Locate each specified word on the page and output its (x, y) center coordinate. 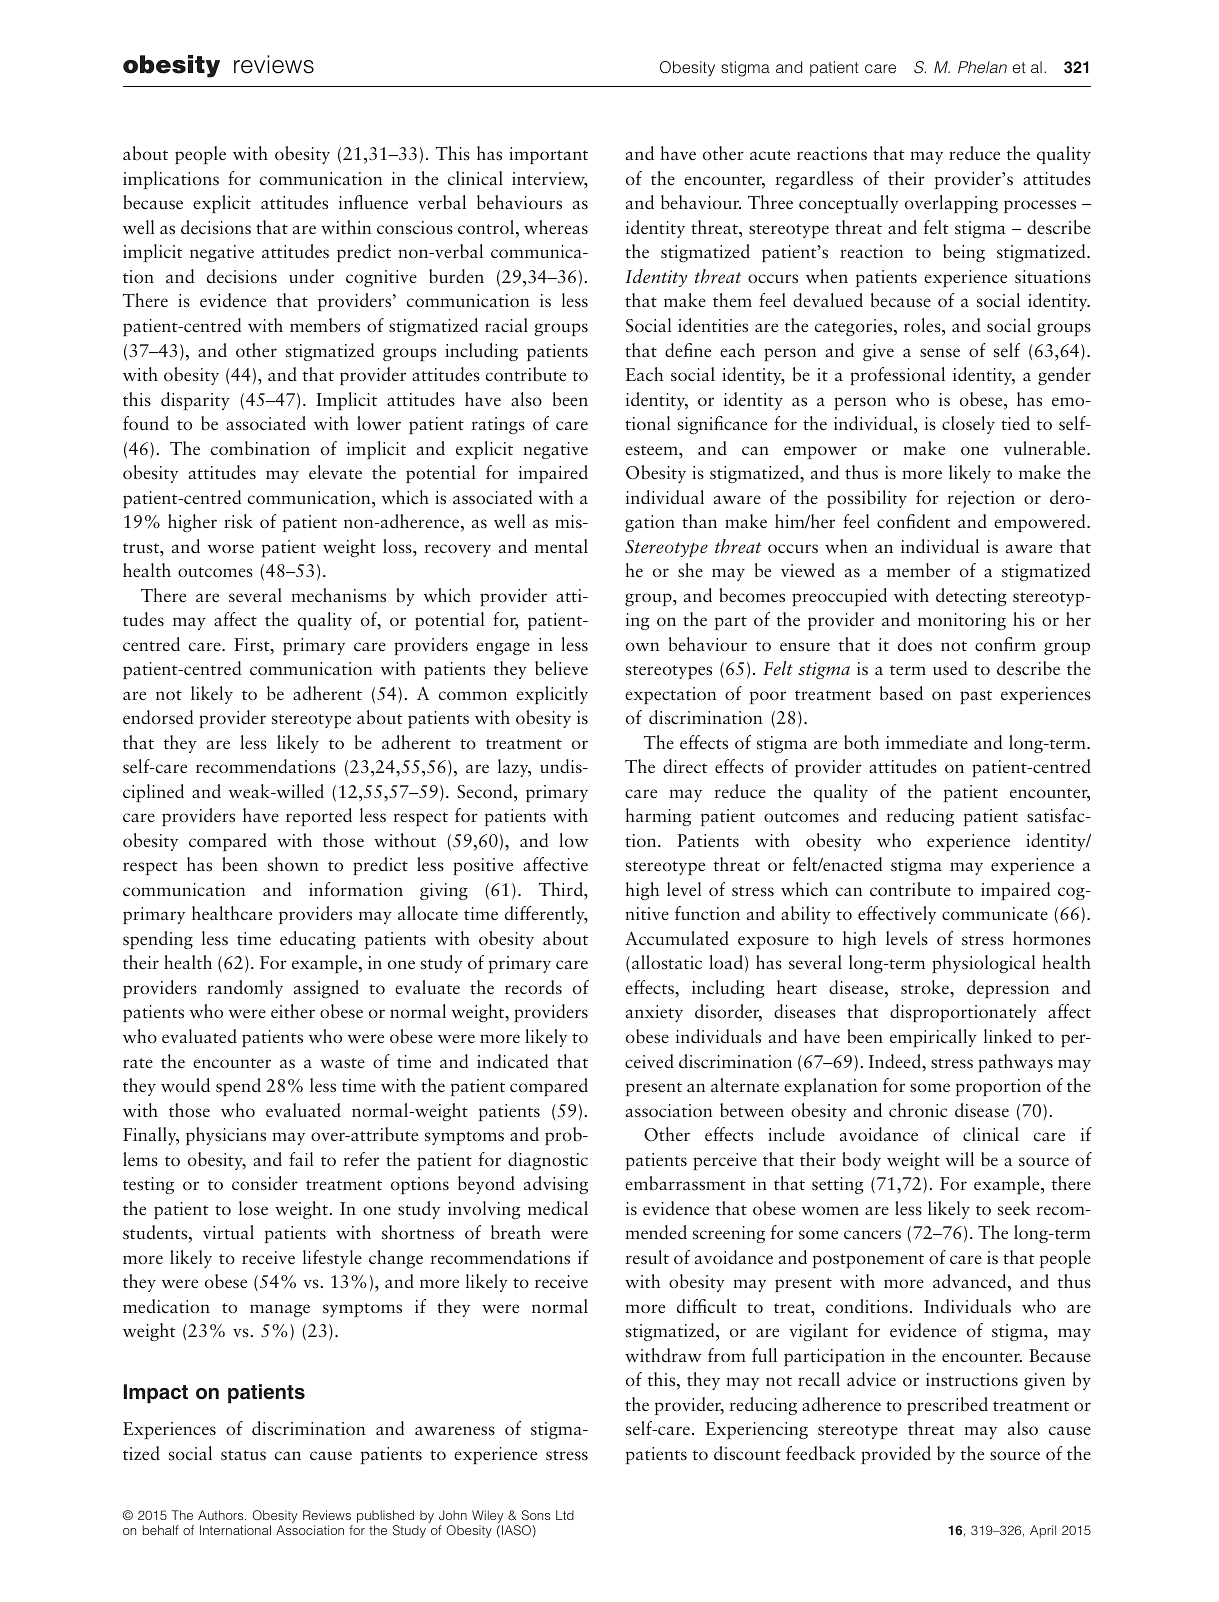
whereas (556, 227)
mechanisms (338, 595)
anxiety (654, 1013)
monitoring (962, 621)
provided (896, 1455)
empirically (933, 1038)
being (964, 253)
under (311, 276)
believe (561, 668)
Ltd (565, 1515)
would (185, 1085)
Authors (222, 1515)
